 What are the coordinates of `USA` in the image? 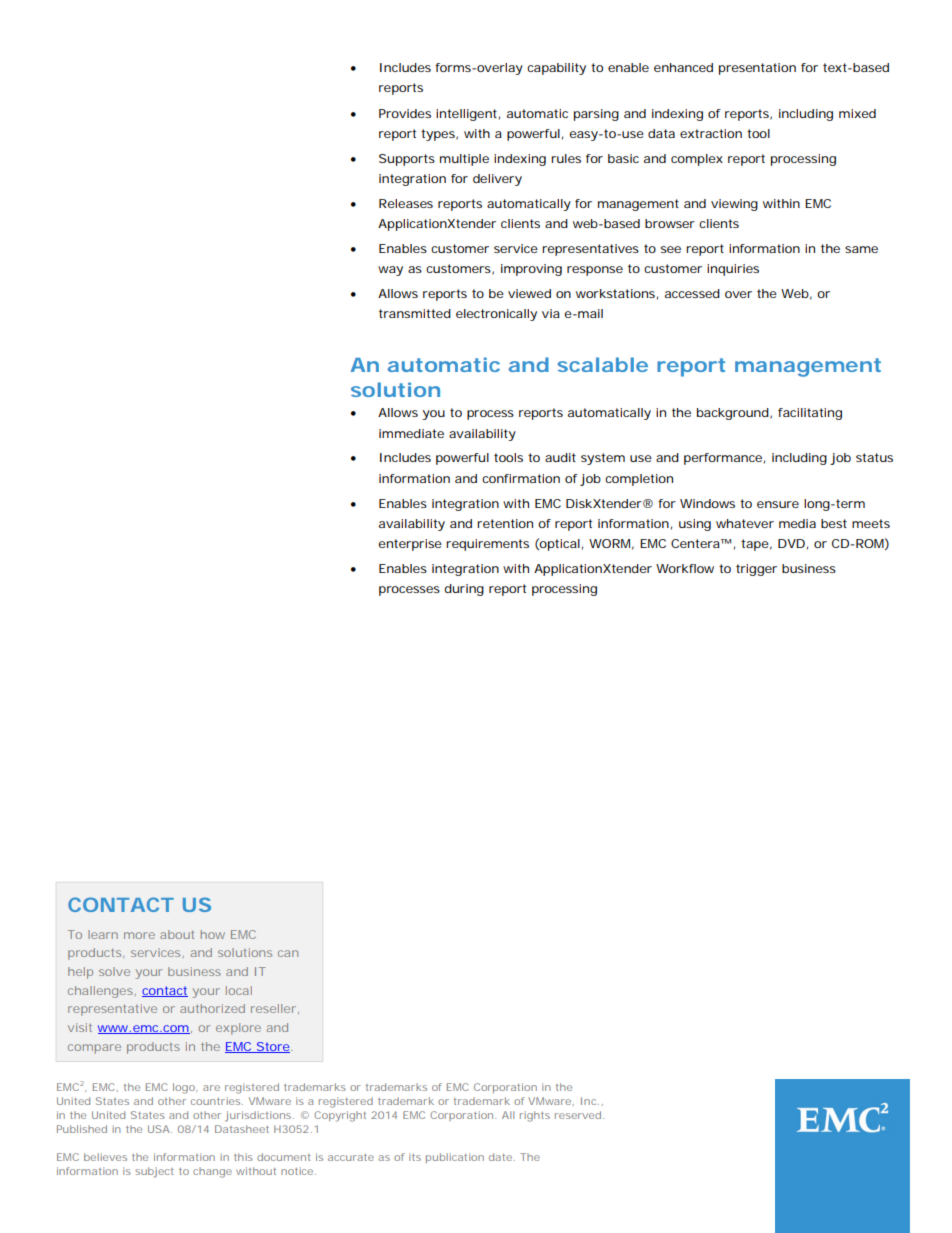 It's located at (159, 1129).
